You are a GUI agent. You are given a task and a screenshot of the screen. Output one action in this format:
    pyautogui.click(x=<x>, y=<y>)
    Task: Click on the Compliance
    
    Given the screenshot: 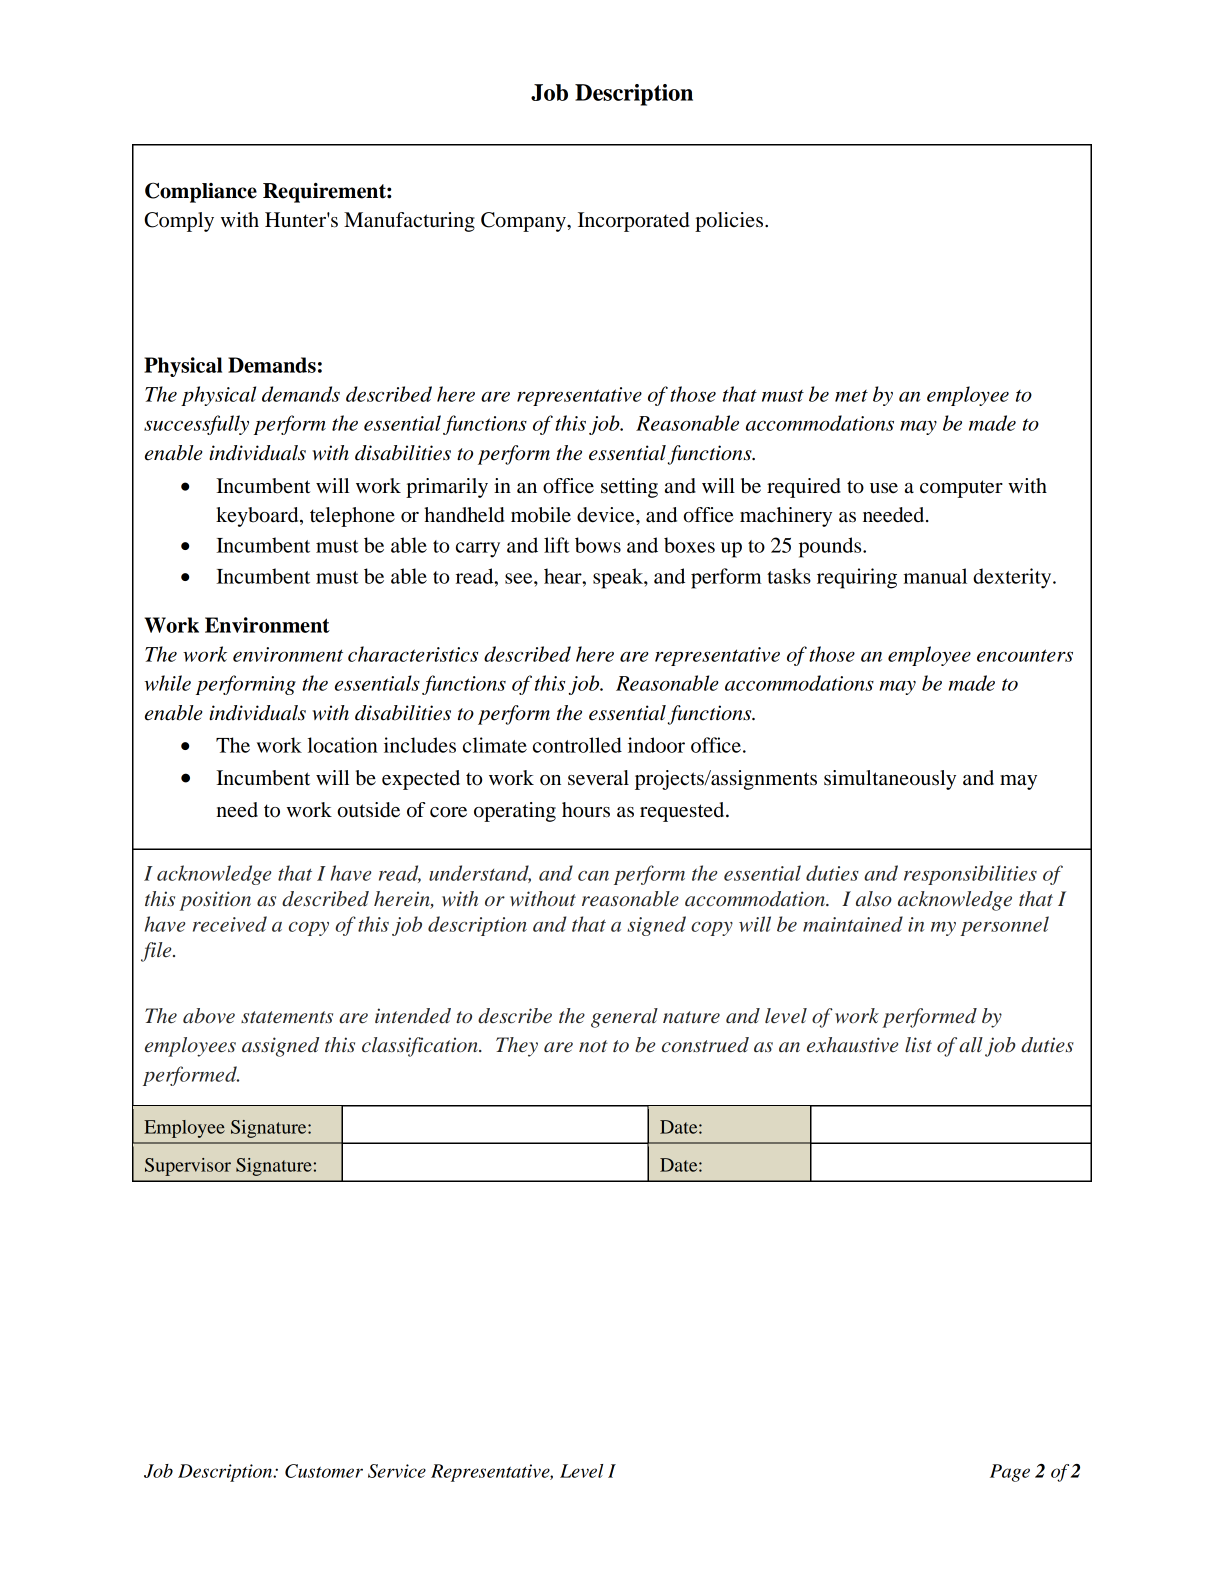 What is the action you would take?
    pyautogui.click(x=201, y=192)
